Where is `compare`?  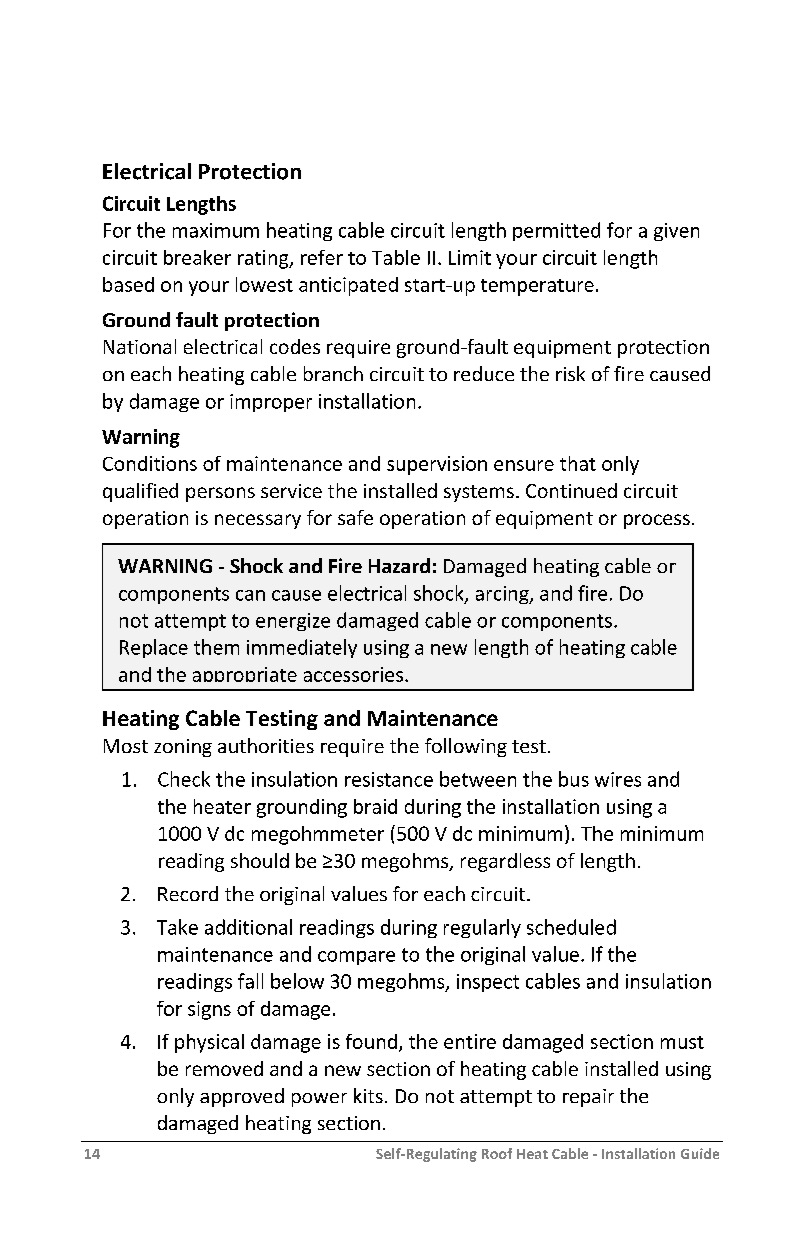 compare is located at coordinates (356, 958).
